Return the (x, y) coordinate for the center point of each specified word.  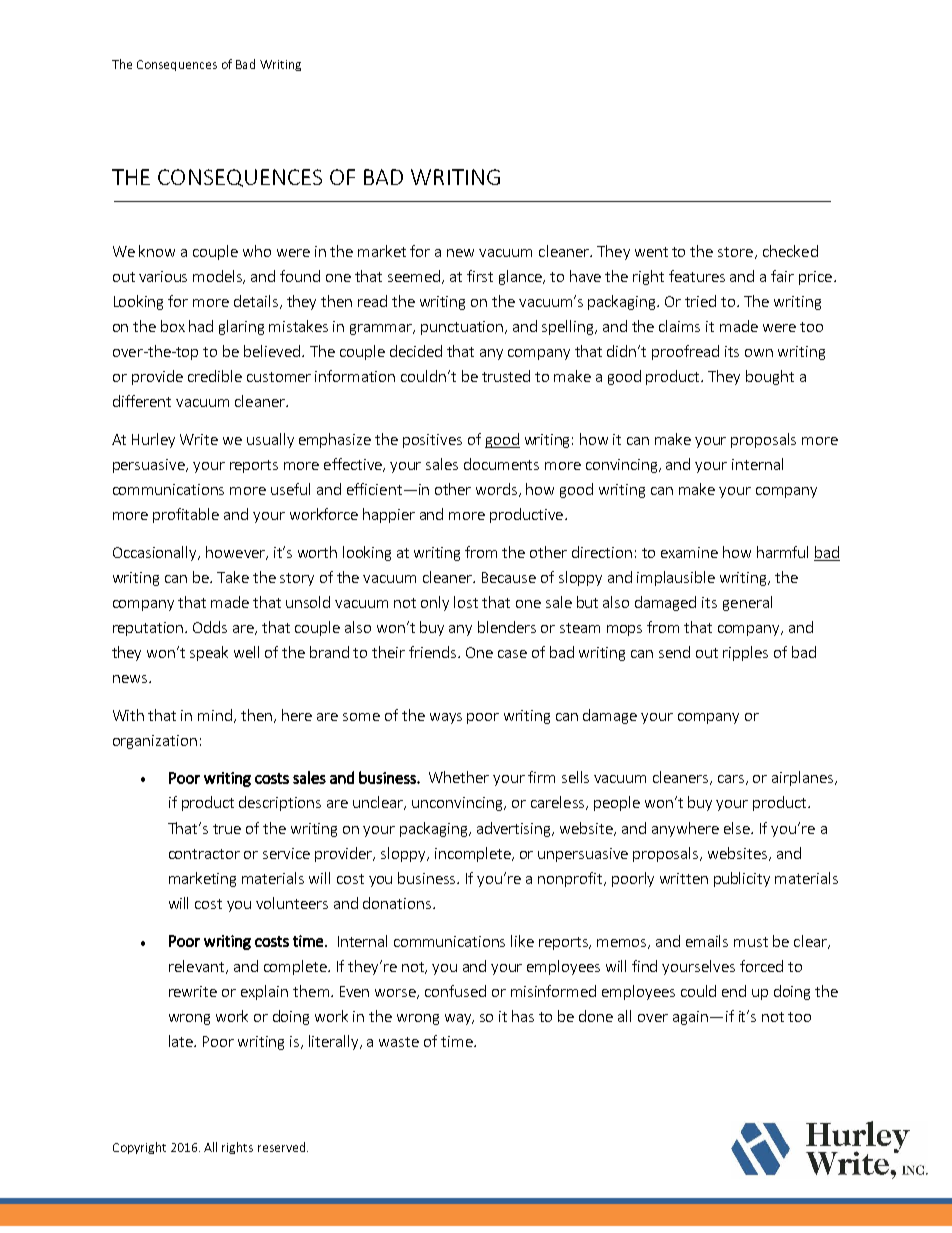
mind (215, 715)
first (480, 276)
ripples (745, 653)
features (697, 276)
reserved (281, 1147)
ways (446, 718)
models (219, 277)
